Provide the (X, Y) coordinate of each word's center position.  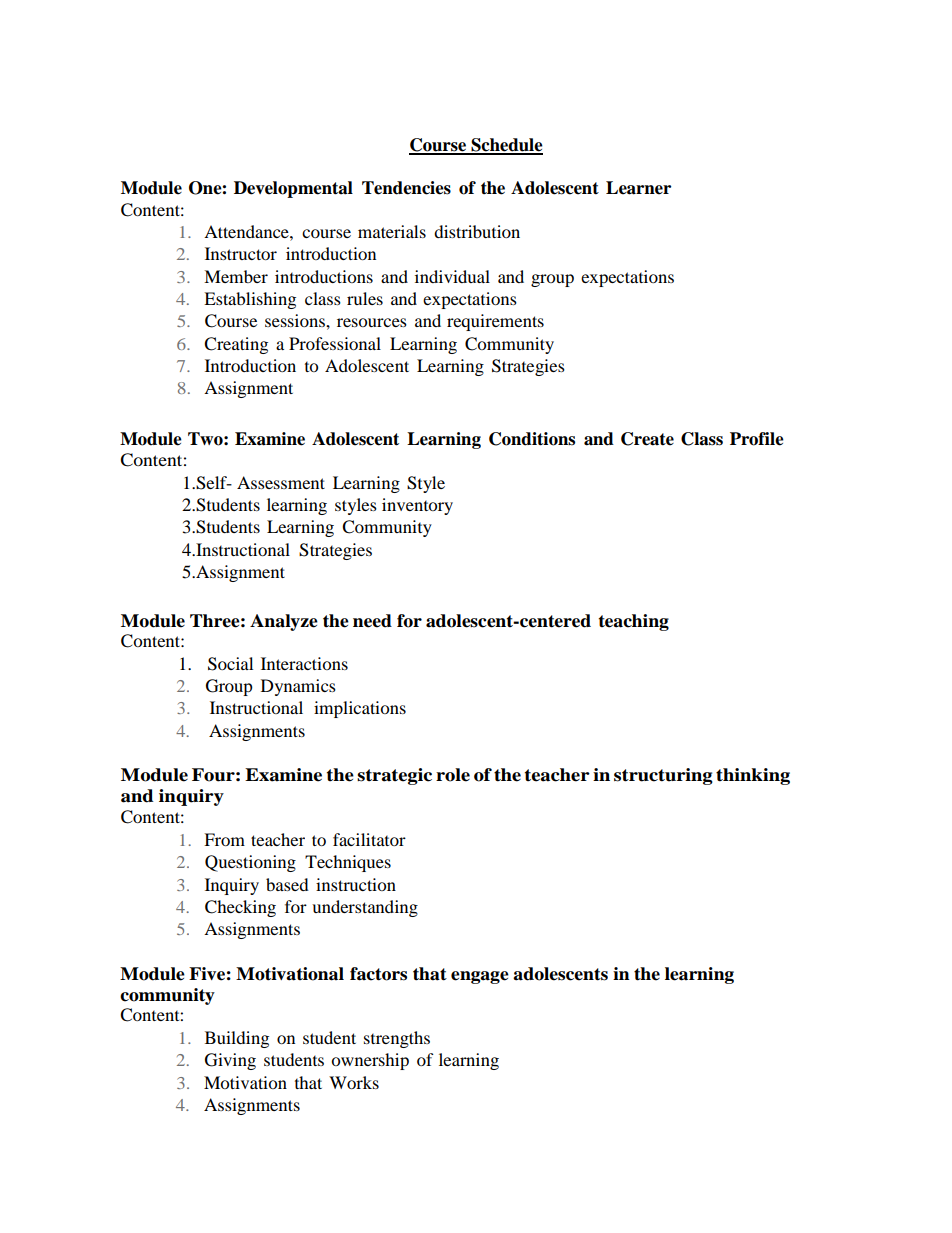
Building (237, 1039)
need (372, 621)
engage (480, 977)
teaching (634, 622)
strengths (397, 1039)
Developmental (293, 189)
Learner (638, 188)
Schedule (506, 146)
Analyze (284, 622)
